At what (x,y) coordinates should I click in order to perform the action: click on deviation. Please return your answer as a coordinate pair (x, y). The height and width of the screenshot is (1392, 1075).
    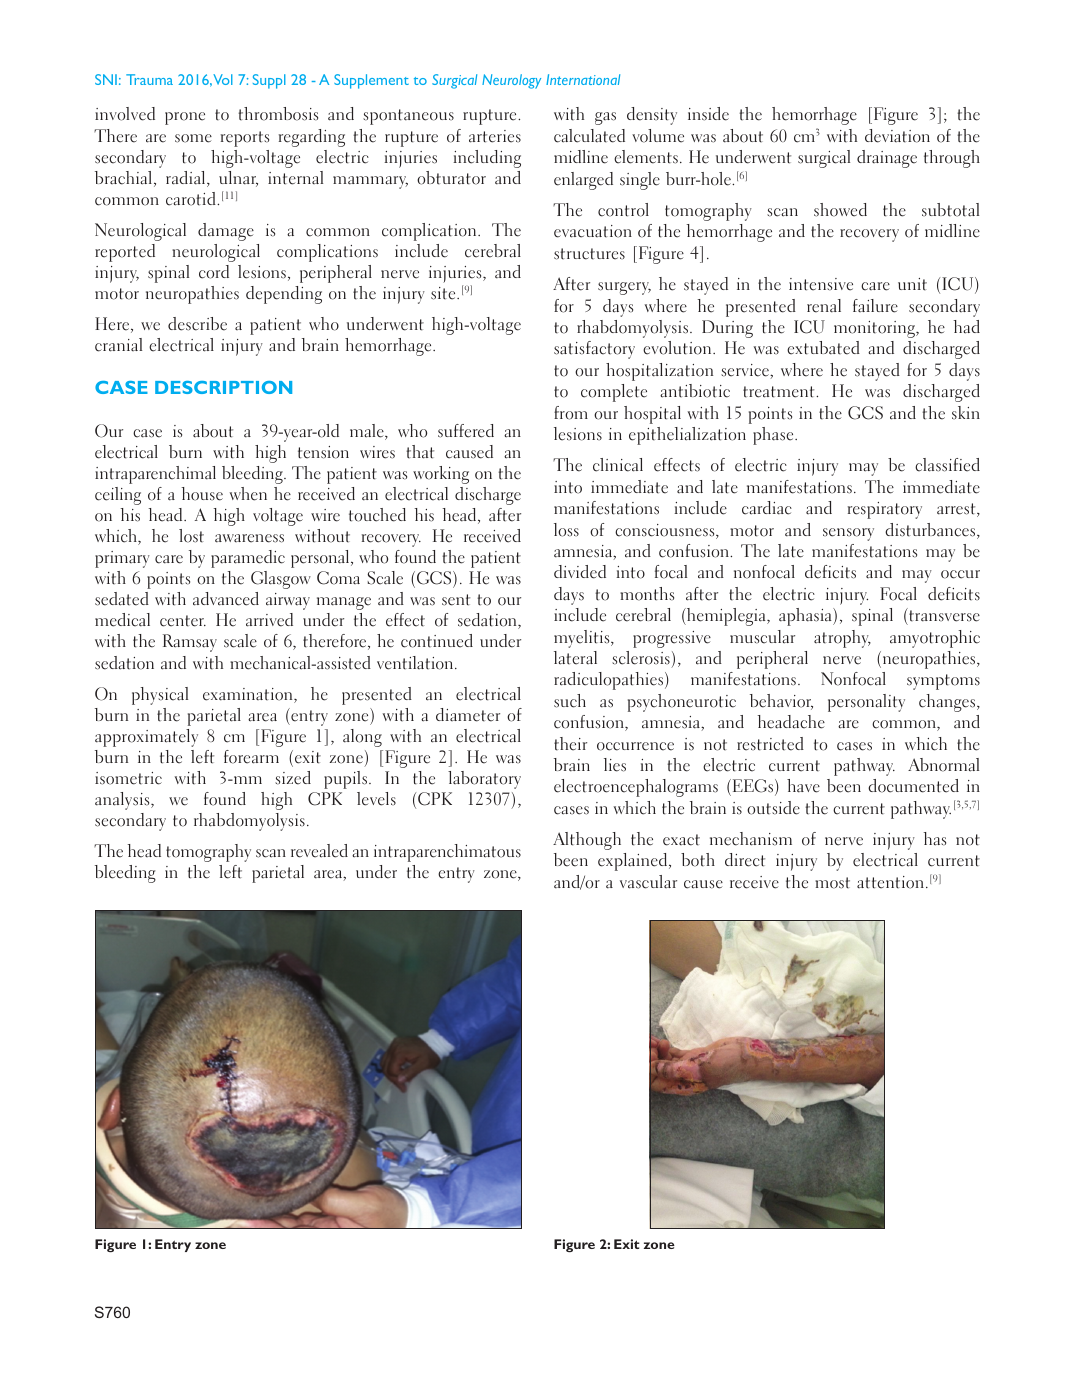
    Looking at the image, I should click on (897, 136).
